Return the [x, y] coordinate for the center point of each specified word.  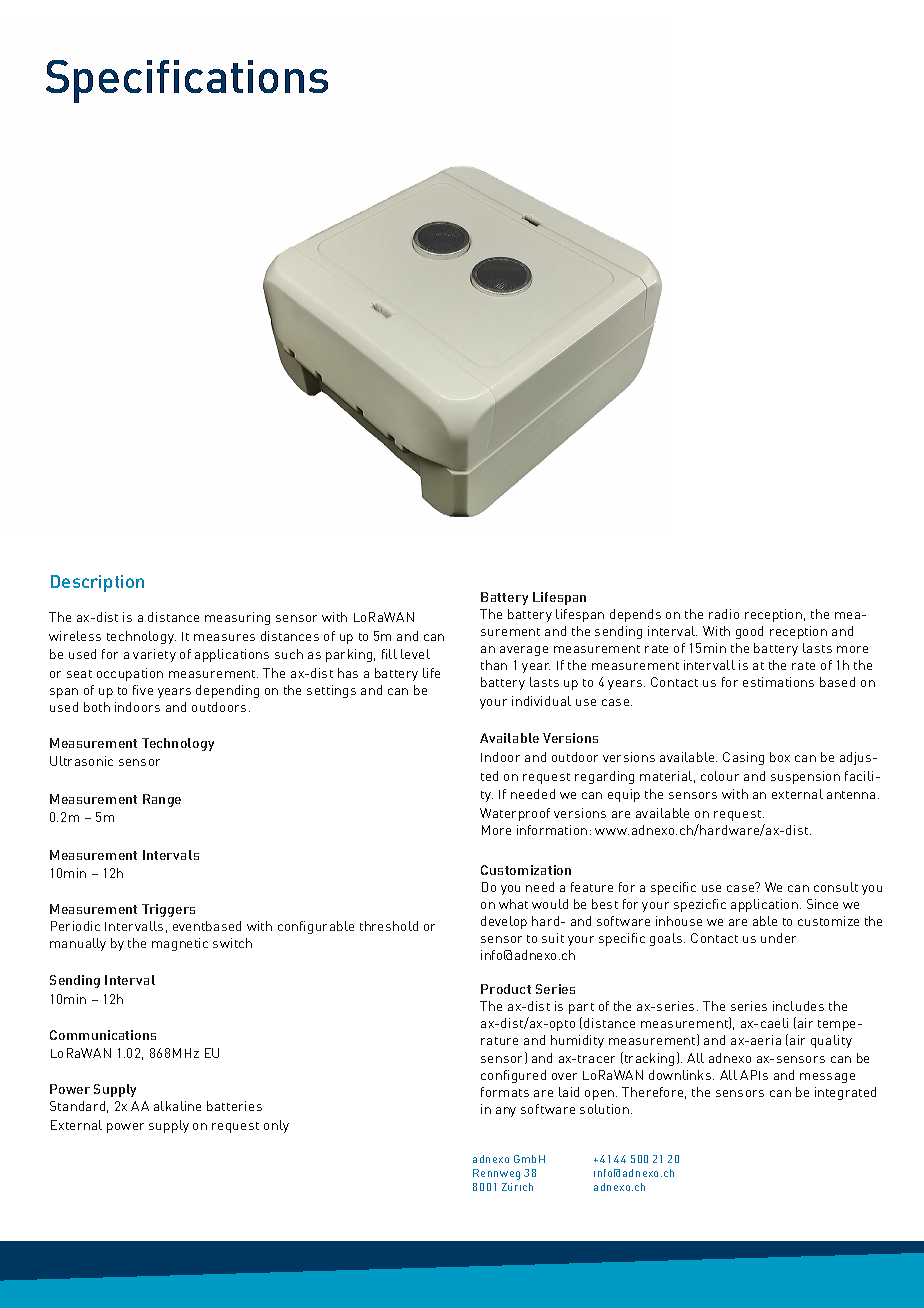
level [415, 654]
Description [97, 583]
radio [724, 614]
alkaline [177, 1106]
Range [162, 800]
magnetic [180, 944]
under [778, 938]
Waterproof [515, 814]
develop [504, 922]
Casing [743, 758]
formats [505, 1092]
